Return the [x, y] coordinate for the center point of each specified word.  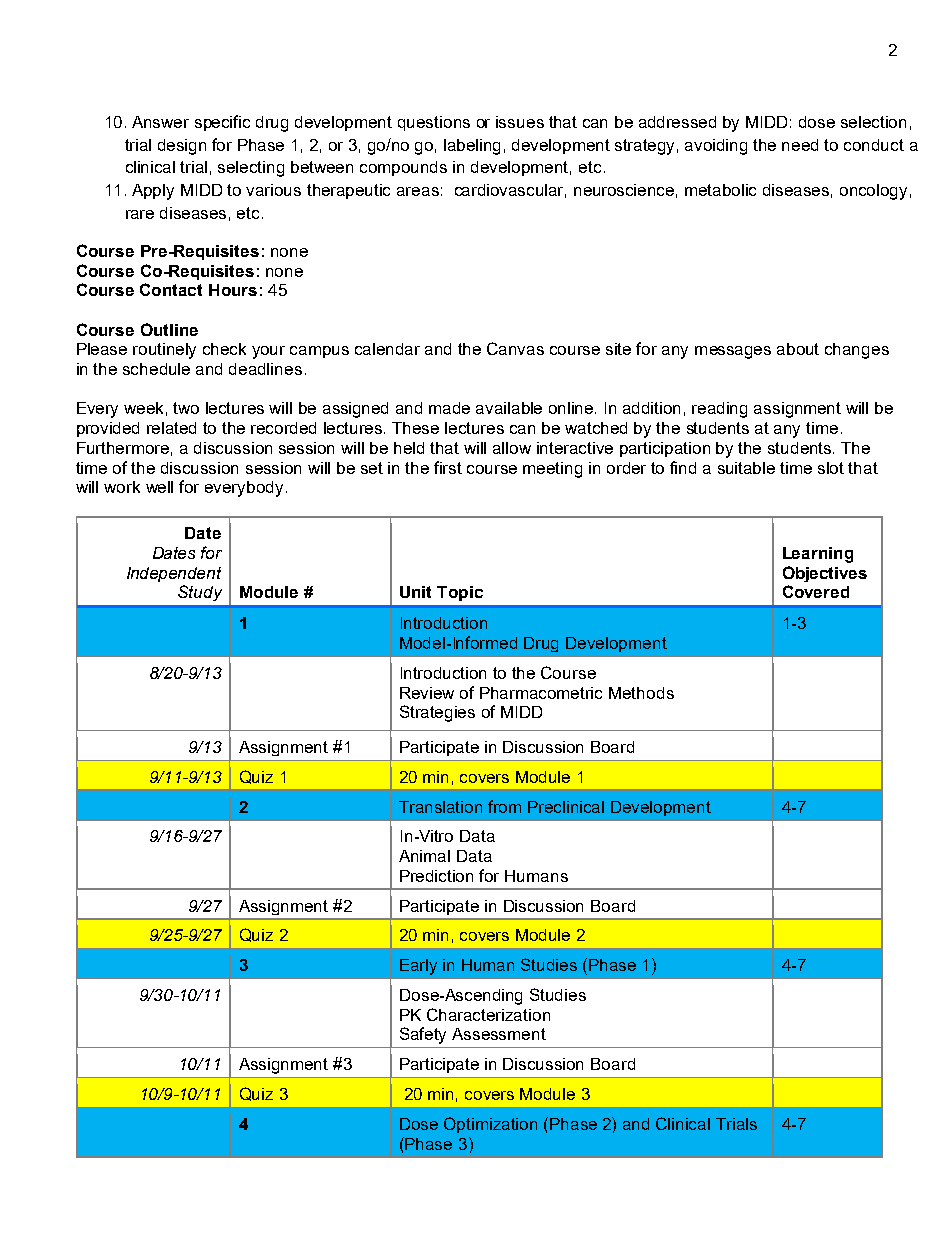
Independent [174, 574]
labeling [472, 147]
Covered [816, 591]
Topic [460, 593]
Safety [423, 1035]
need [800, 145]
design [182, 147]
